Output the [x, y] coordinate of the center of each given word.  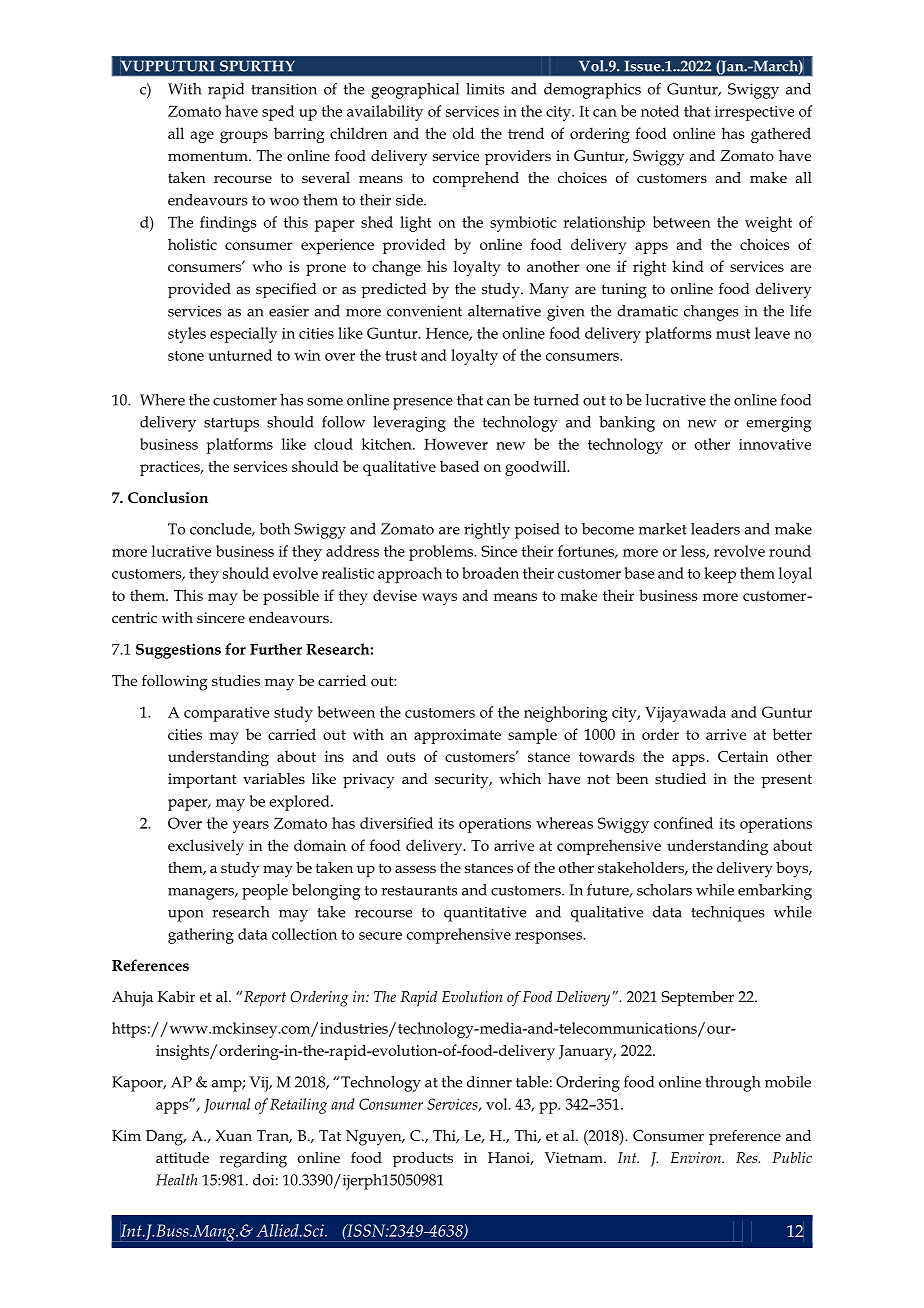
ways [439, 599]
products [423, 1159]
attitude [182, 1157]
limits [485, 89]
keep [720, 575]
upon [186, 916]
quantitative [485, 914]
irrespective [754, 113]
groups [244, 137]
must [733, 334]
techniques [727, 914]
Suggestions [178, 651]
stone [186, 356]
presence [423, 404]
